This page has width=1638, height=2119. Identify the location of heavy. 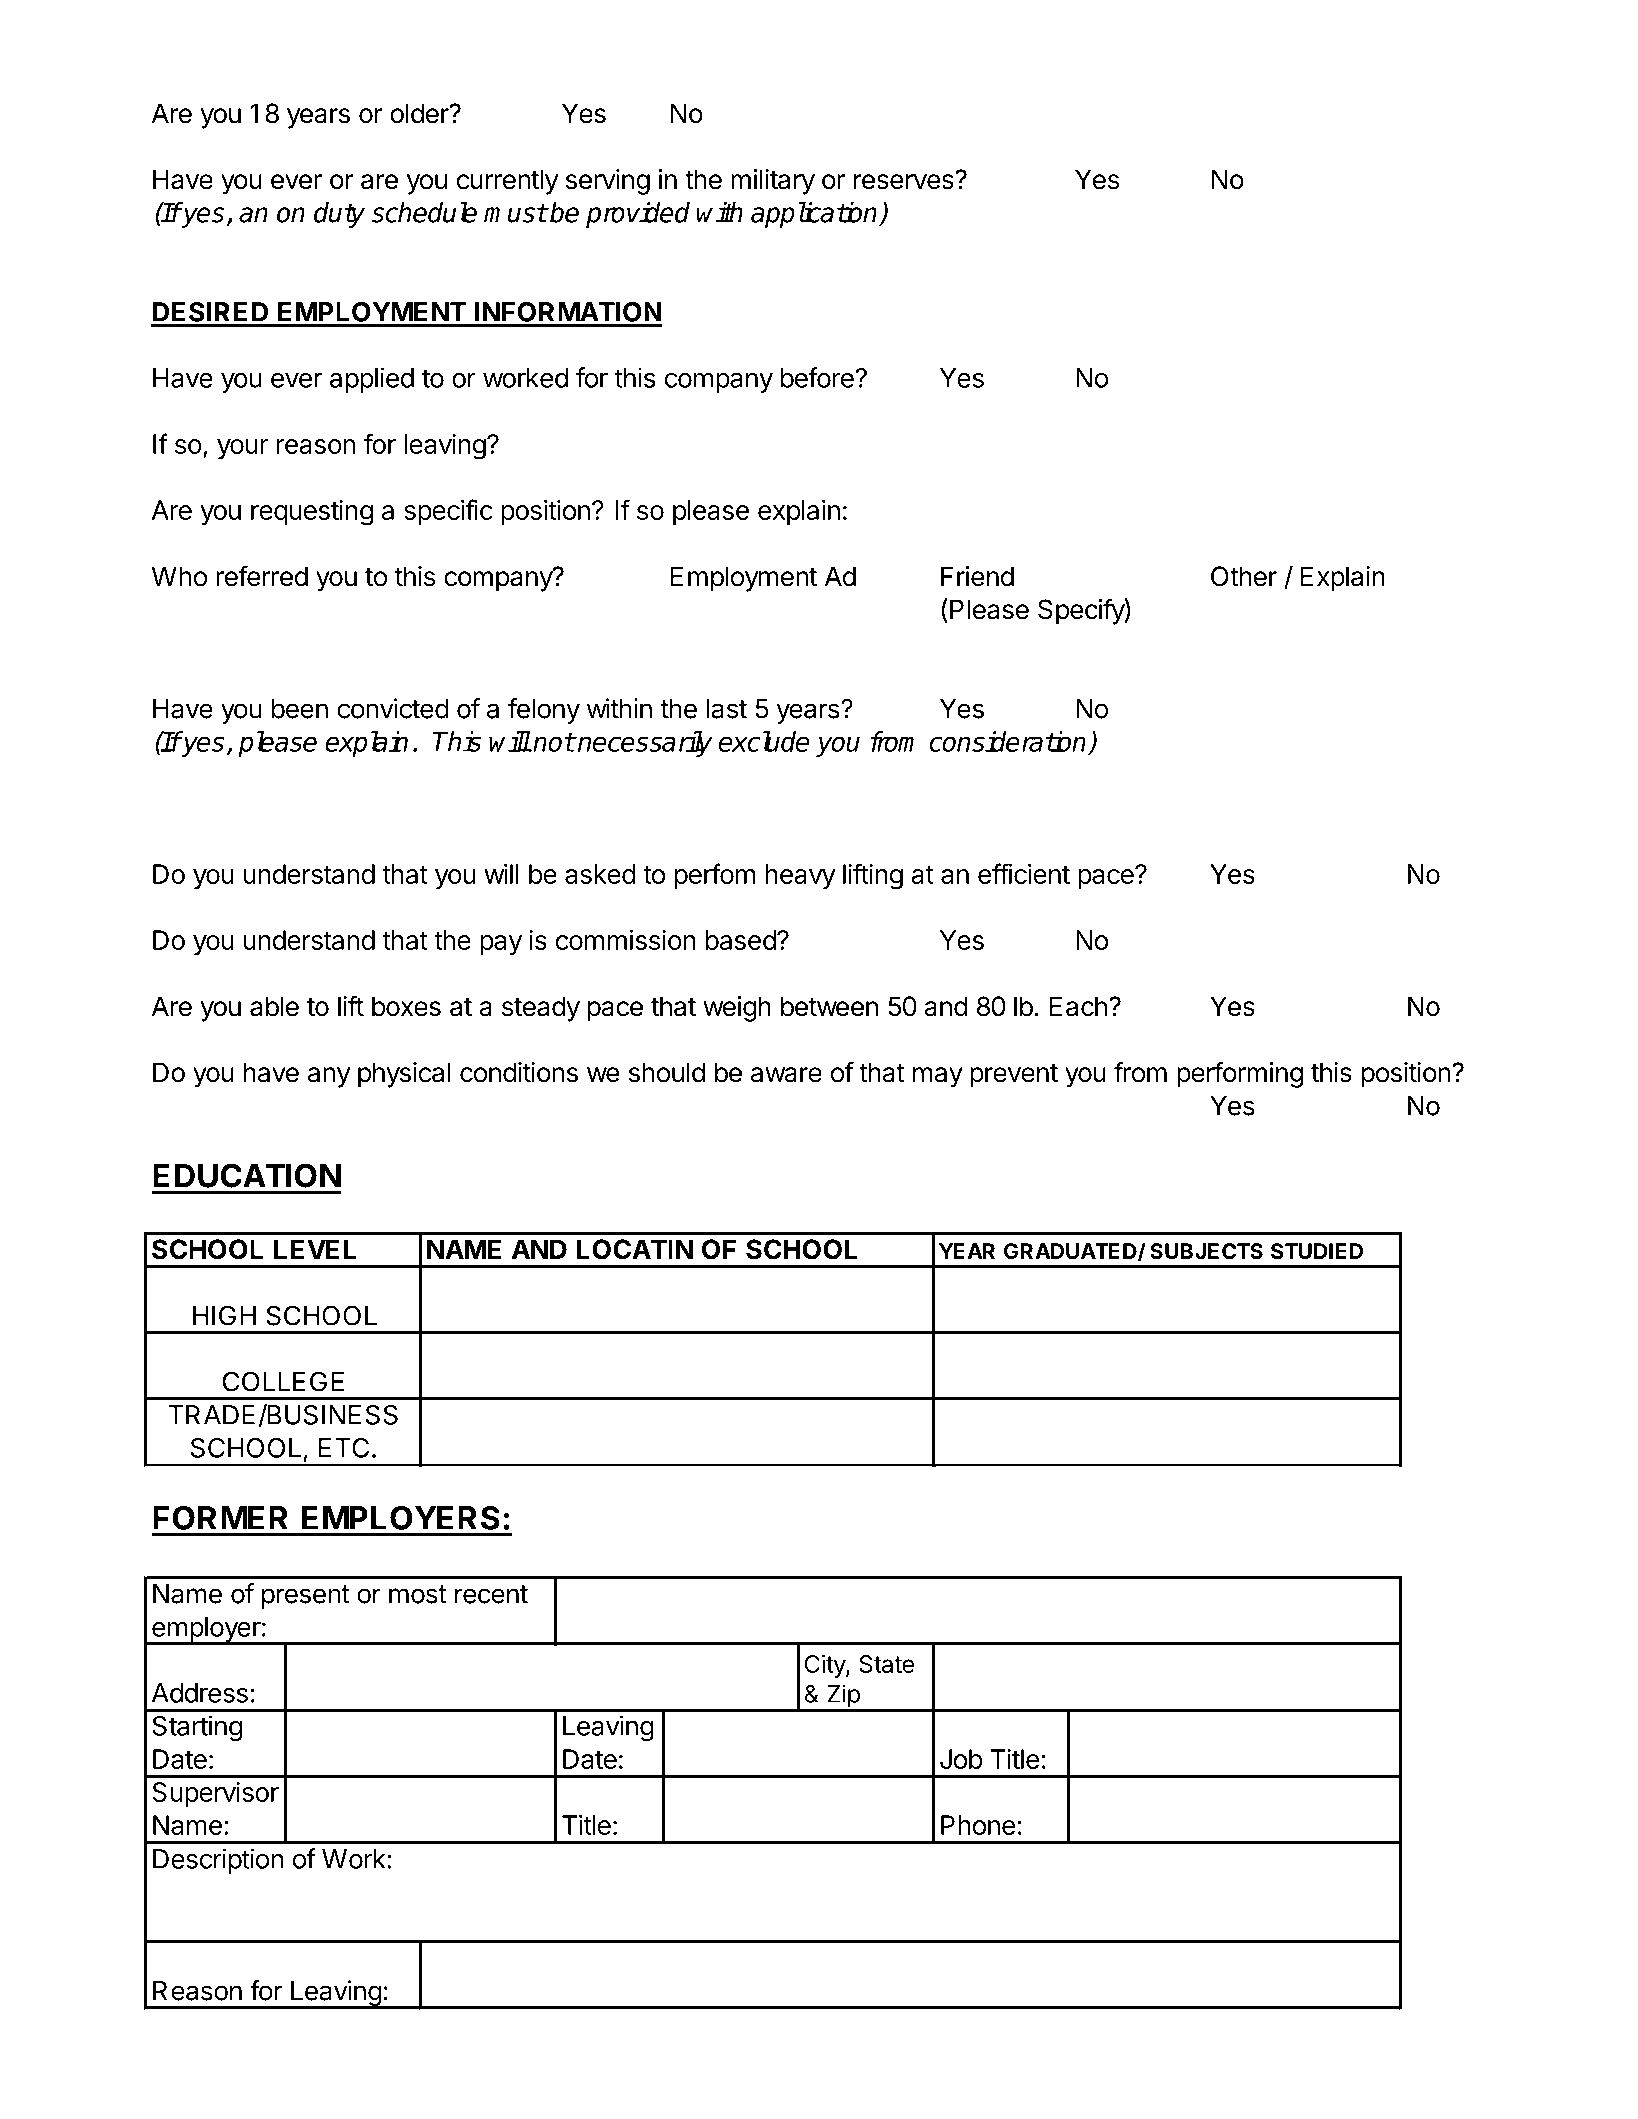
(801, 877).
